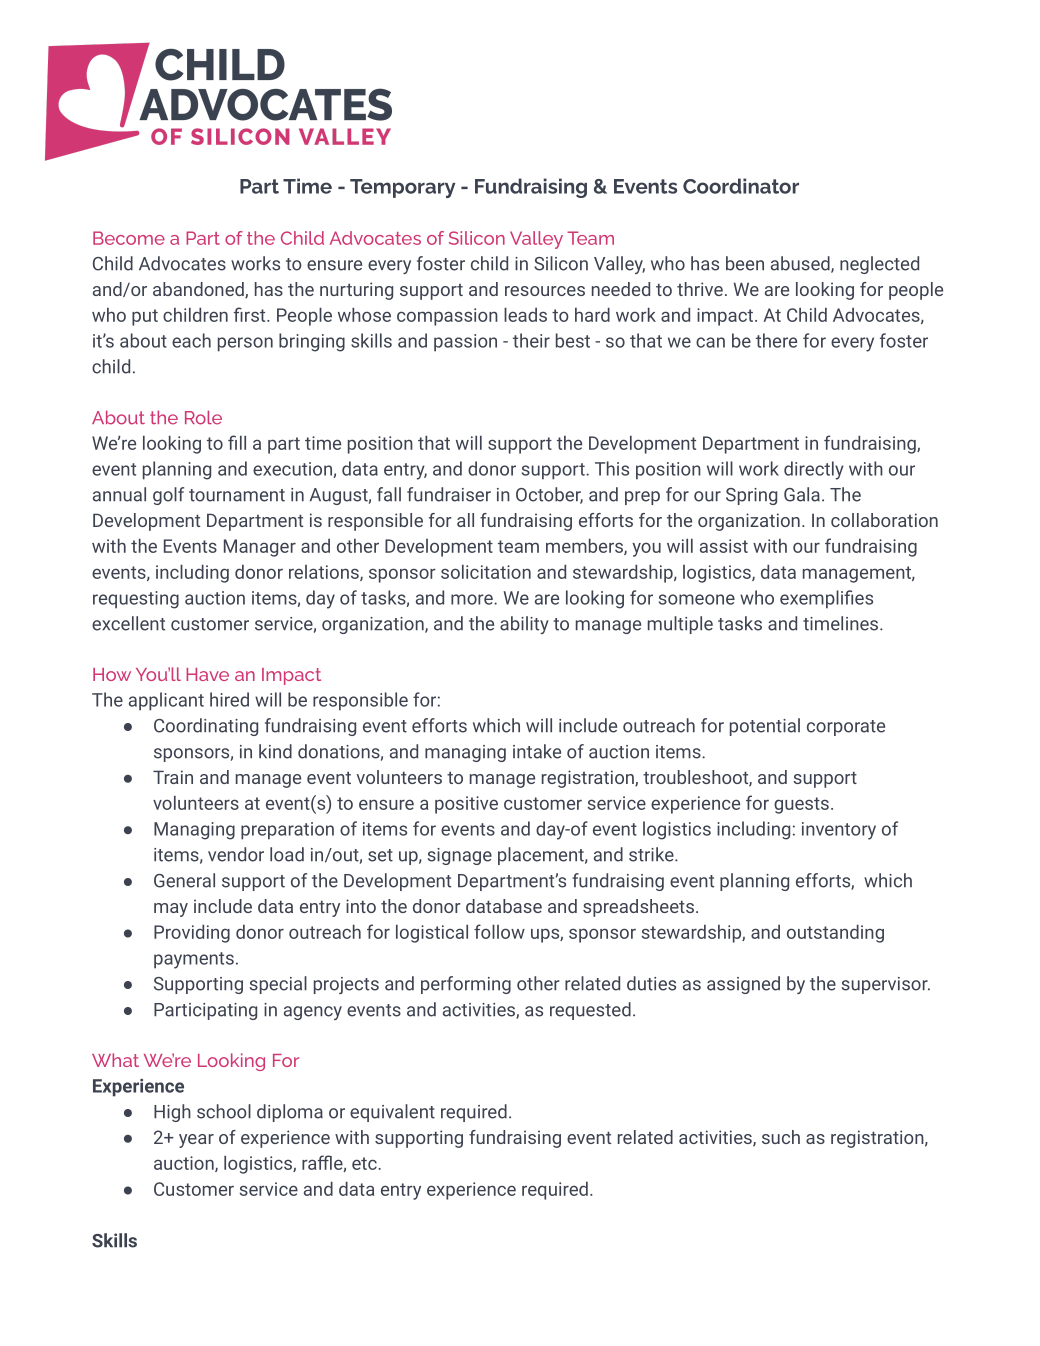  Describe the element at coordinates (196, 1141) in the page. I see `year` at that location.
